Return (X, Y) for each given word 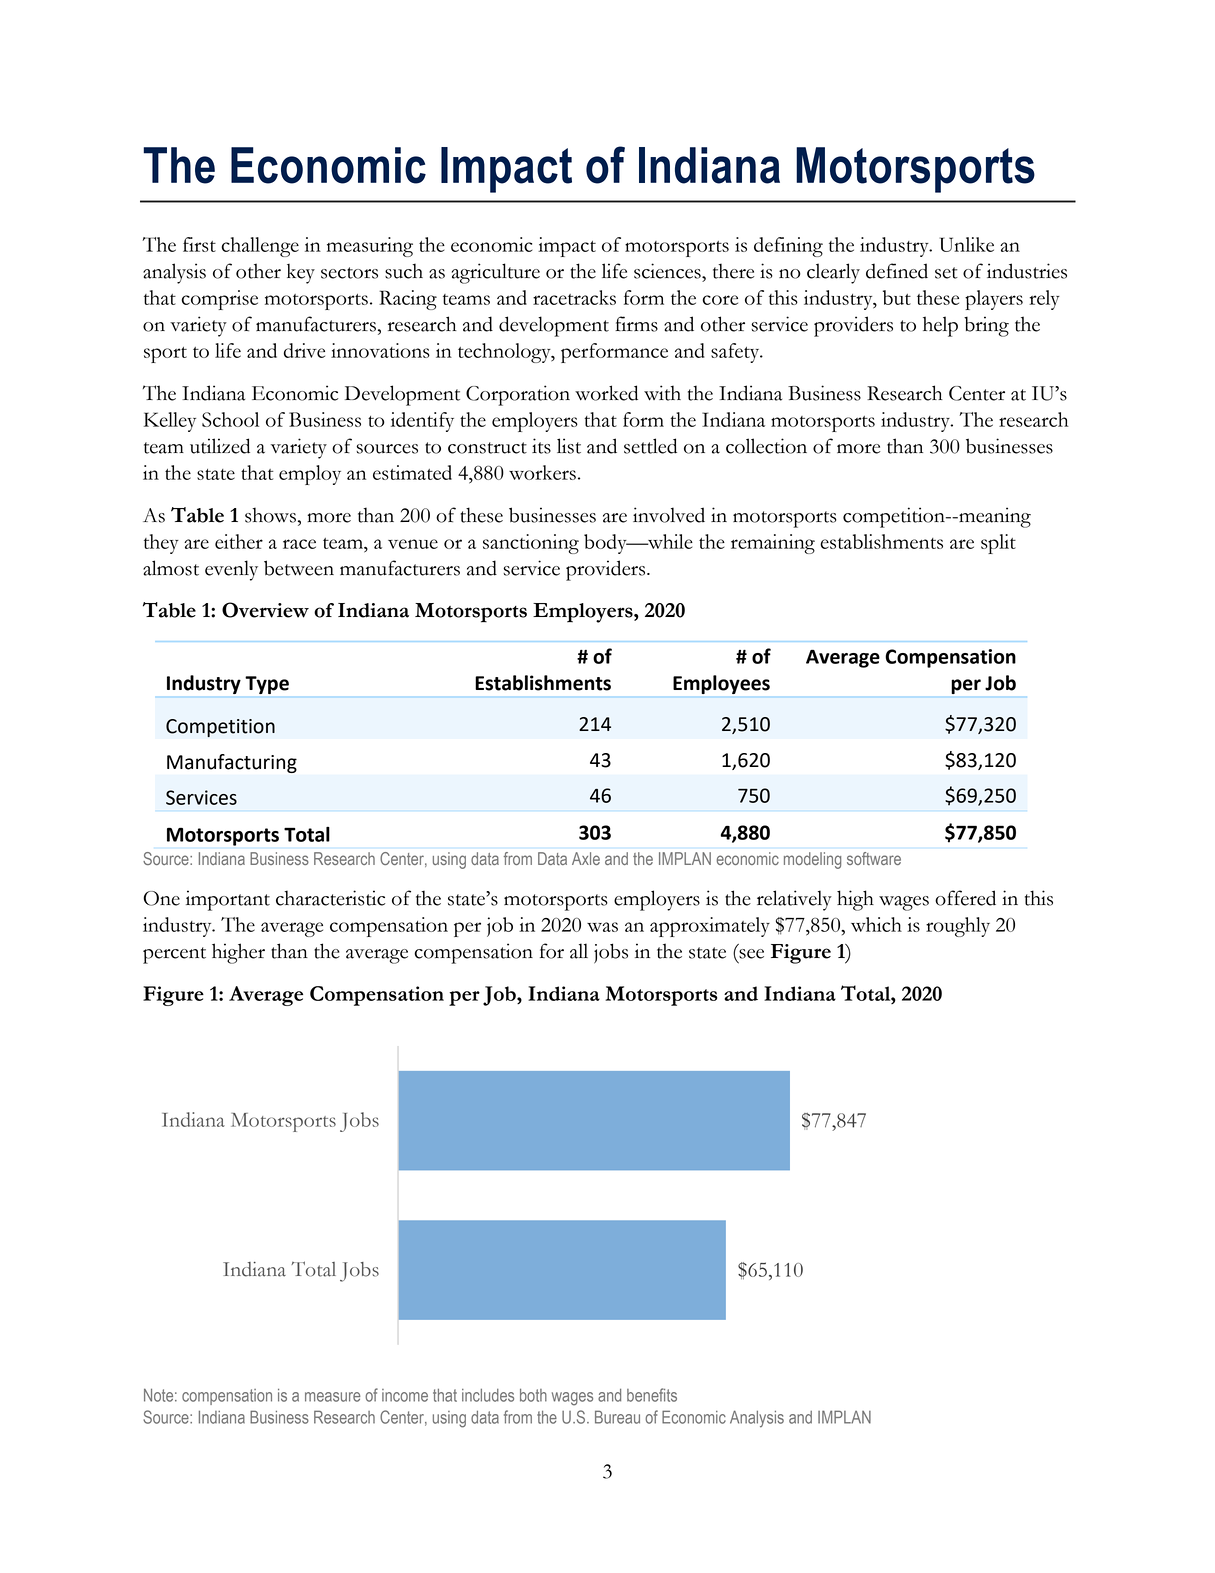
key (301, 274)
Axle (586, 858)
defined (897, 271)
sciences (668, 271)
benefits (652, 1395)
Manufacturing (232, 763)
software (874, 858)
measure (332, 1397)
